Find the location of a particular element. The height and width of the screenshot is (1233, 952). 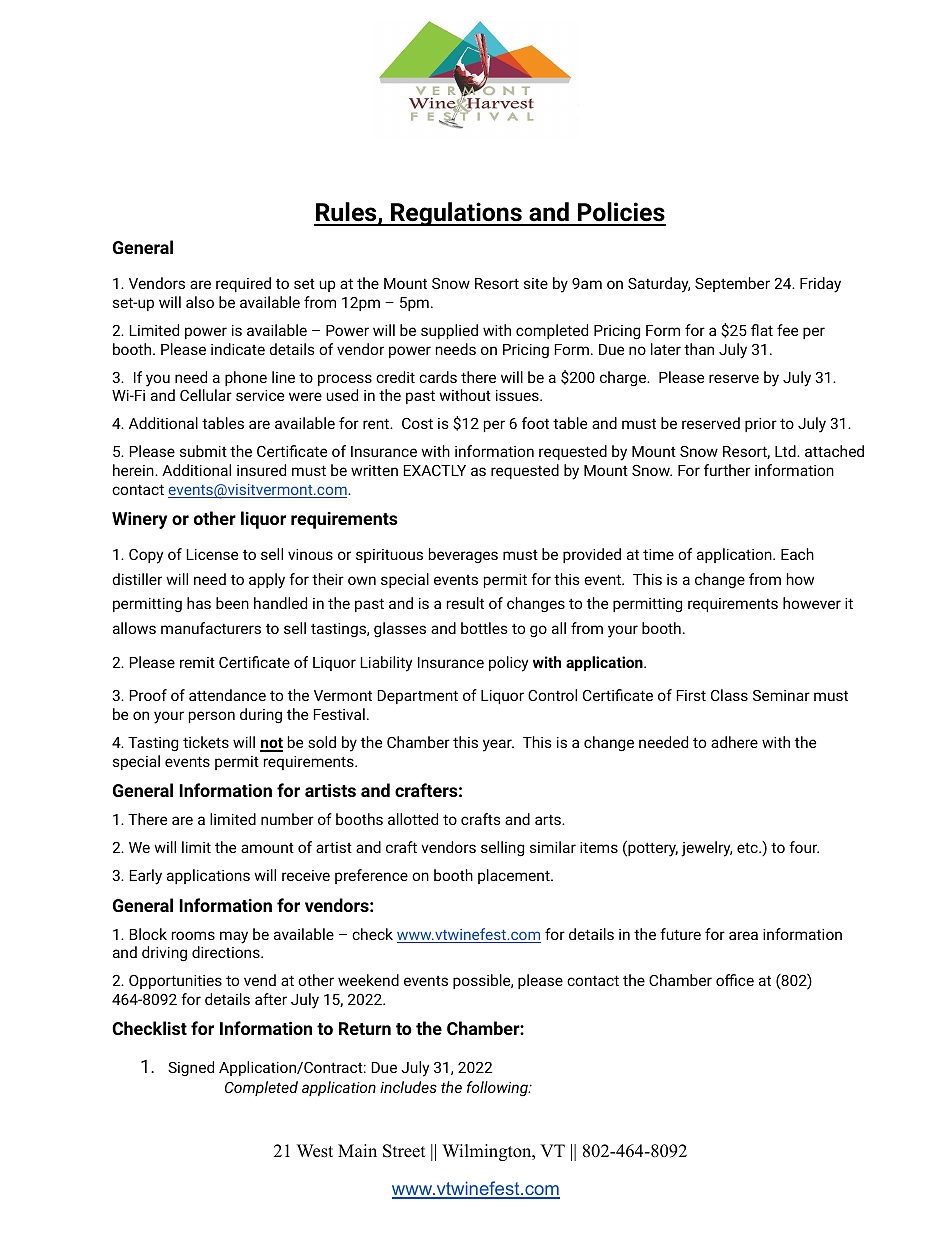

attendance is located at coordinates (227, 695).
